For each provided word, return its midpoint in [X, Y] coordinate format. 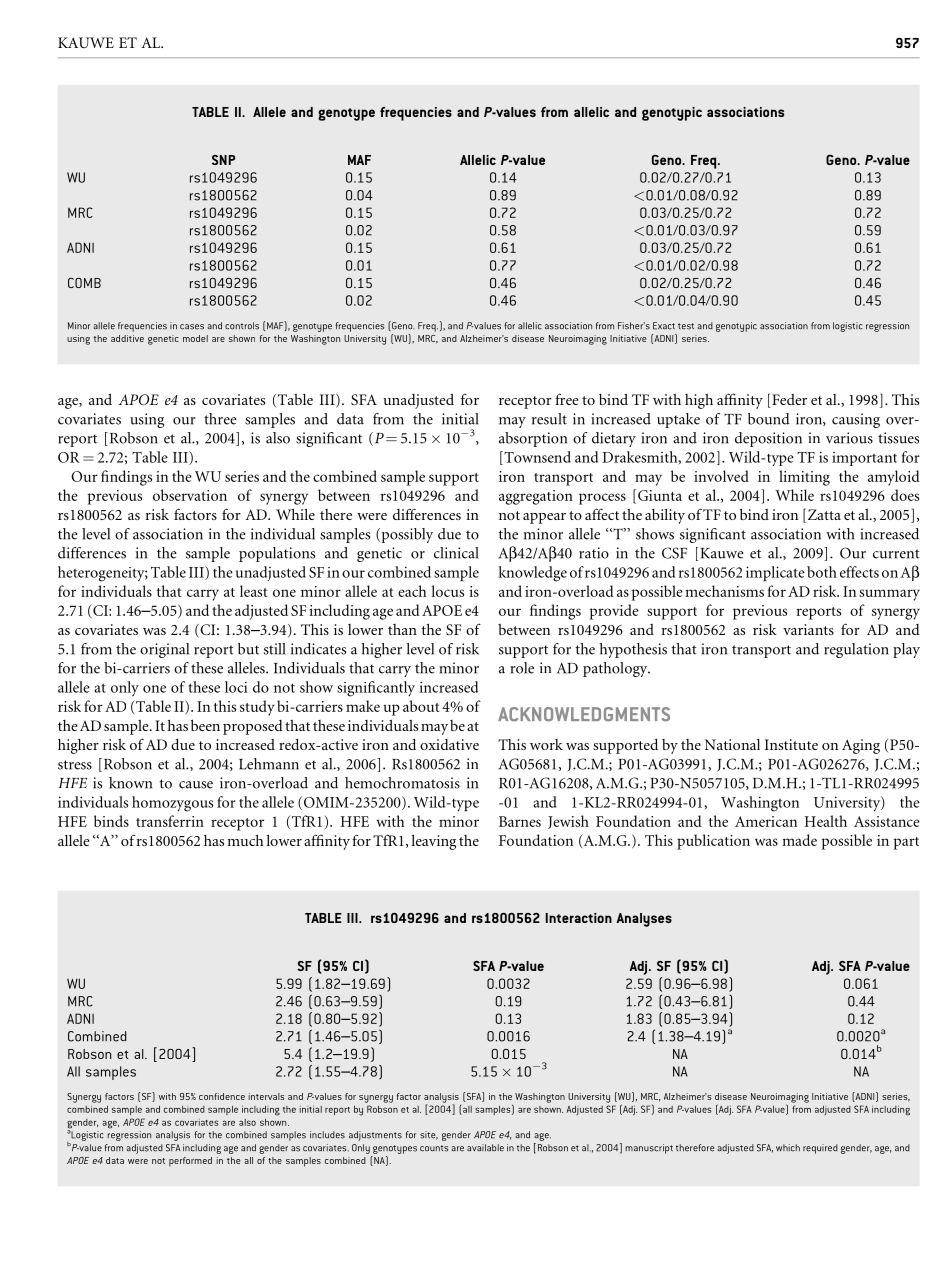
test [686, 326]
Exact [664, 326]
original [164, 650]
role [522, 668]
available [485, 1148]
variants [808, 629]
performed [190, 1162]
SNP [223, 160]
